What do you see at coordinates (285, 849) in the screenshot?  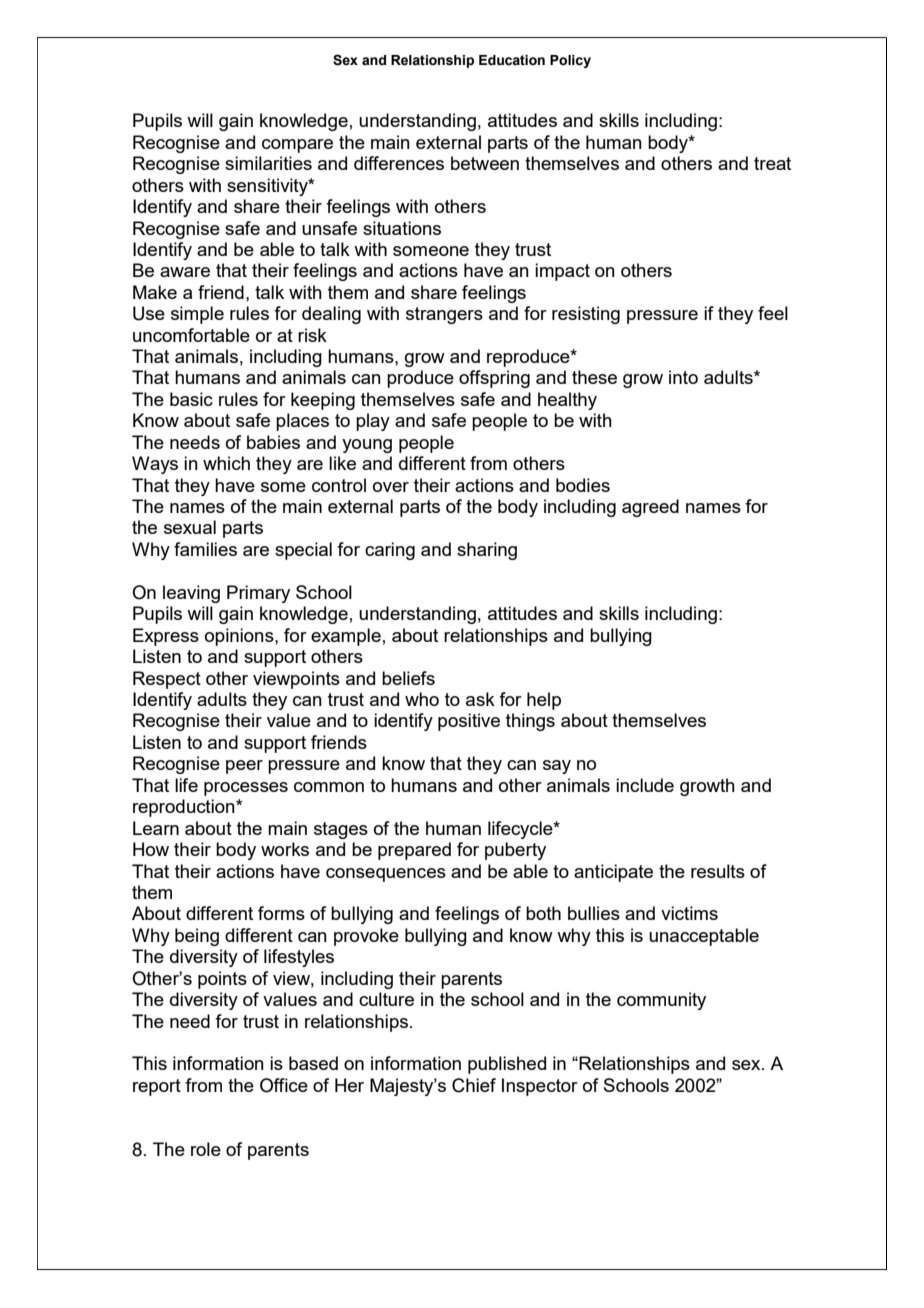 I see `works` at bounding box center [285, 849].
